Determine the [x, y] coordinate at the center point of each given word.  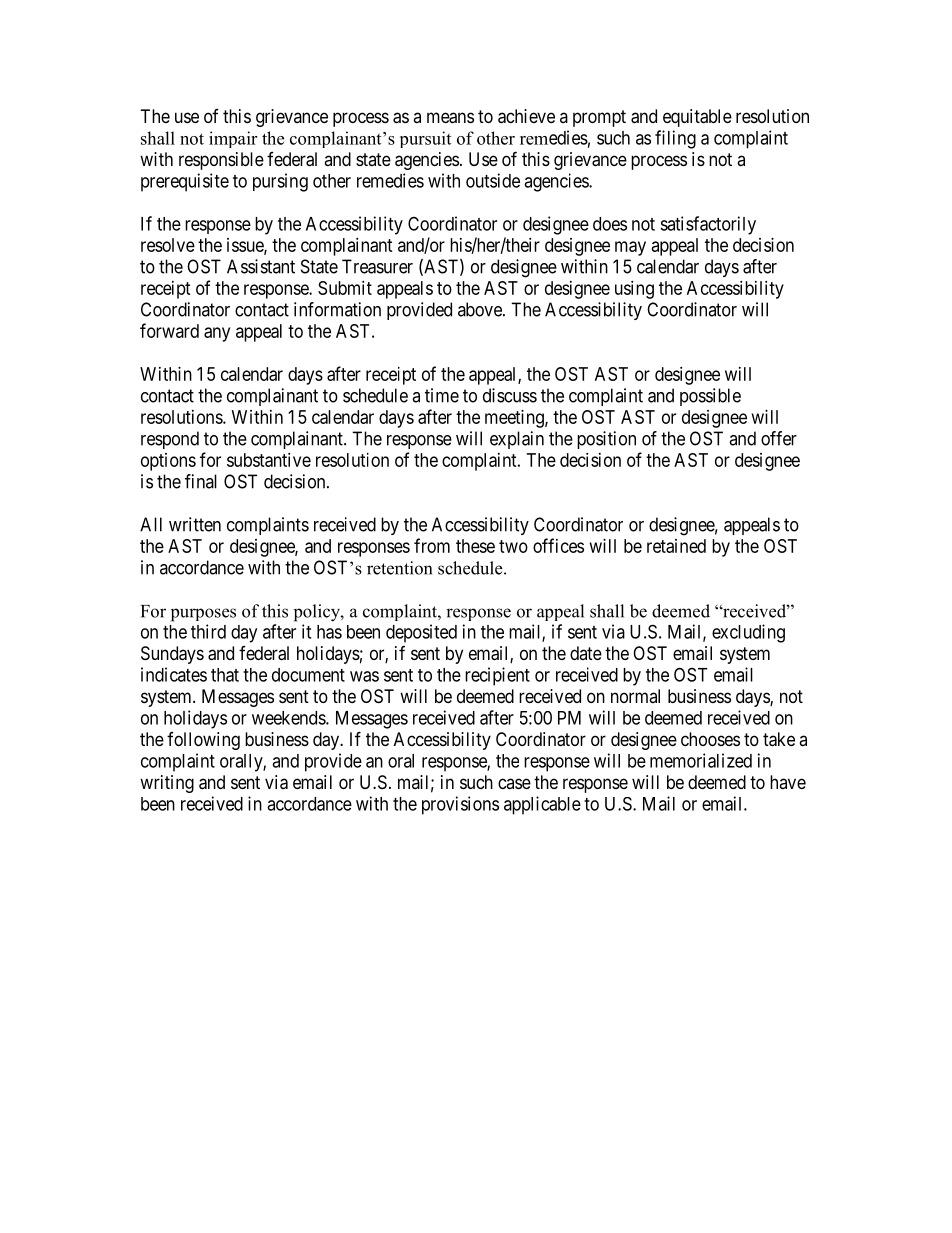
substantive [269, 460]
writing [167, 784]
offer [779, 438]
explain [517, 440]
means [450, 118]
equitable [697, 118]
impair [233, 139]
